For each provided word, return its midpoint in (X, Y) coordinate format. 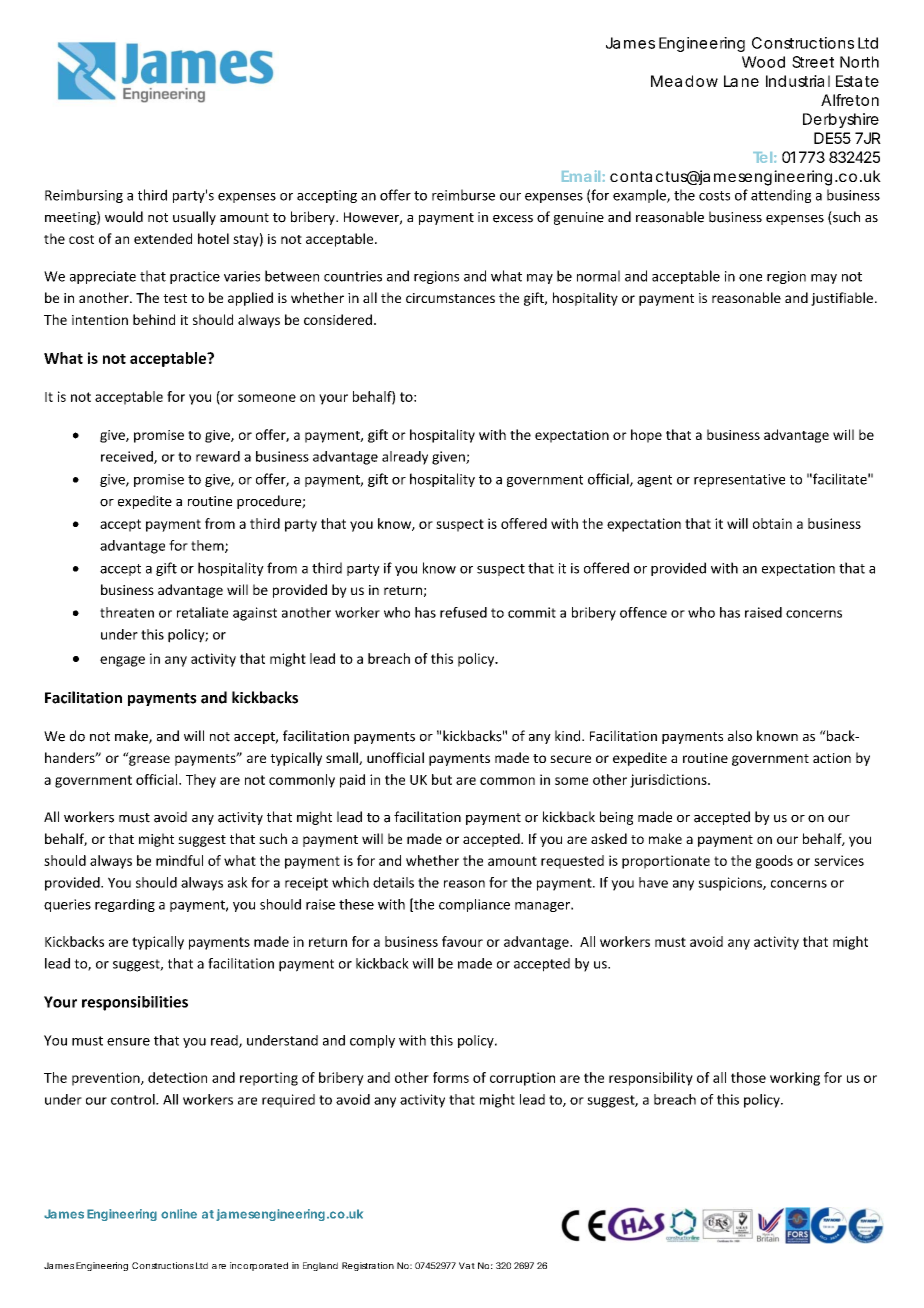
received (128, 457)
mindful (179, 860)
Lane (741, 81)
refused (463, 612)
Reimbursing (84, 196)
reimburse (463, 195)
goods (774, 862)
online (179, 1214)
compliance (474, 905)
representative (739, 480)
